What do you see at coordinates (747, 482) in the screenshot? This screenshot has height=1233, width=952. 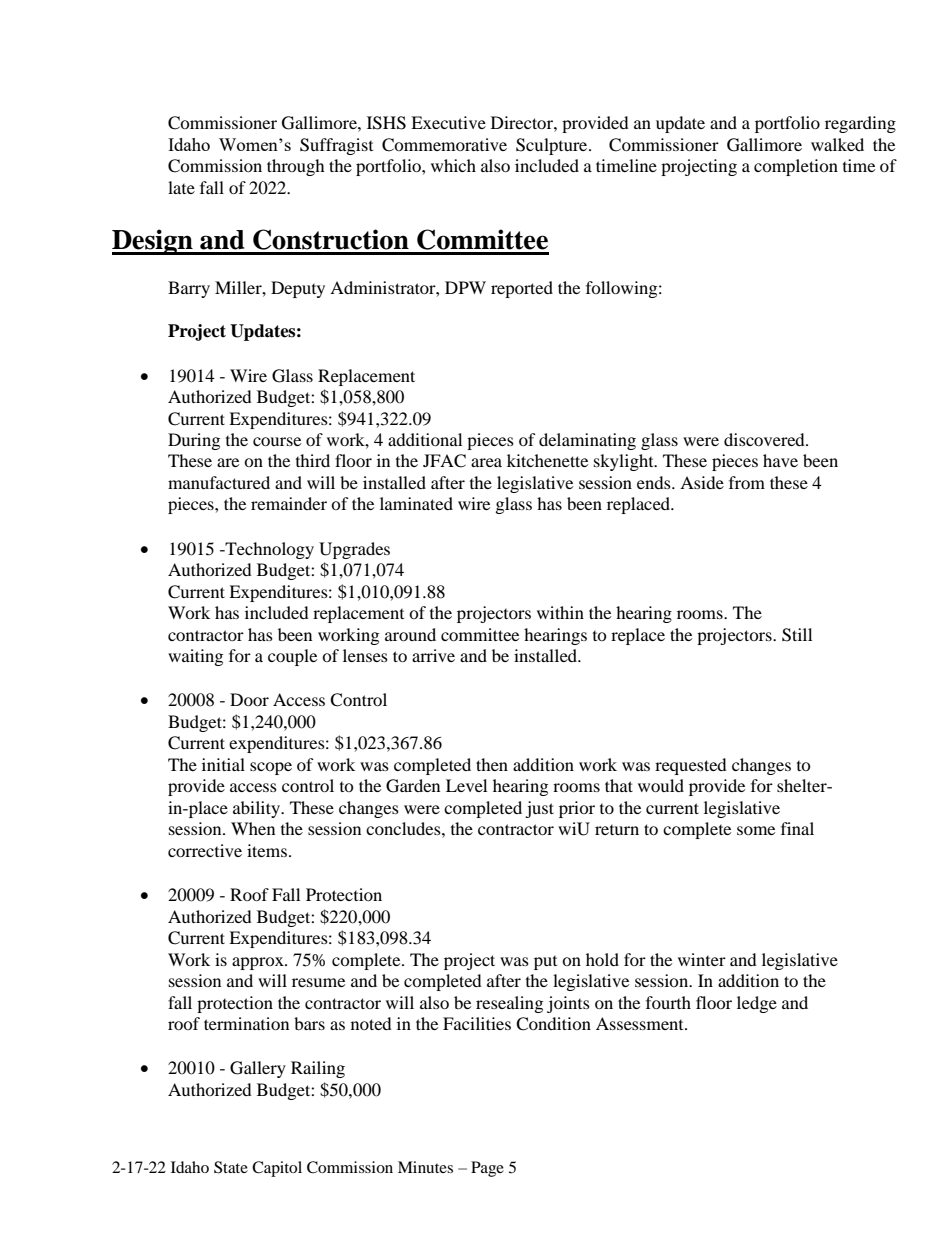 I see `from` at bounding box center [747, 482].
